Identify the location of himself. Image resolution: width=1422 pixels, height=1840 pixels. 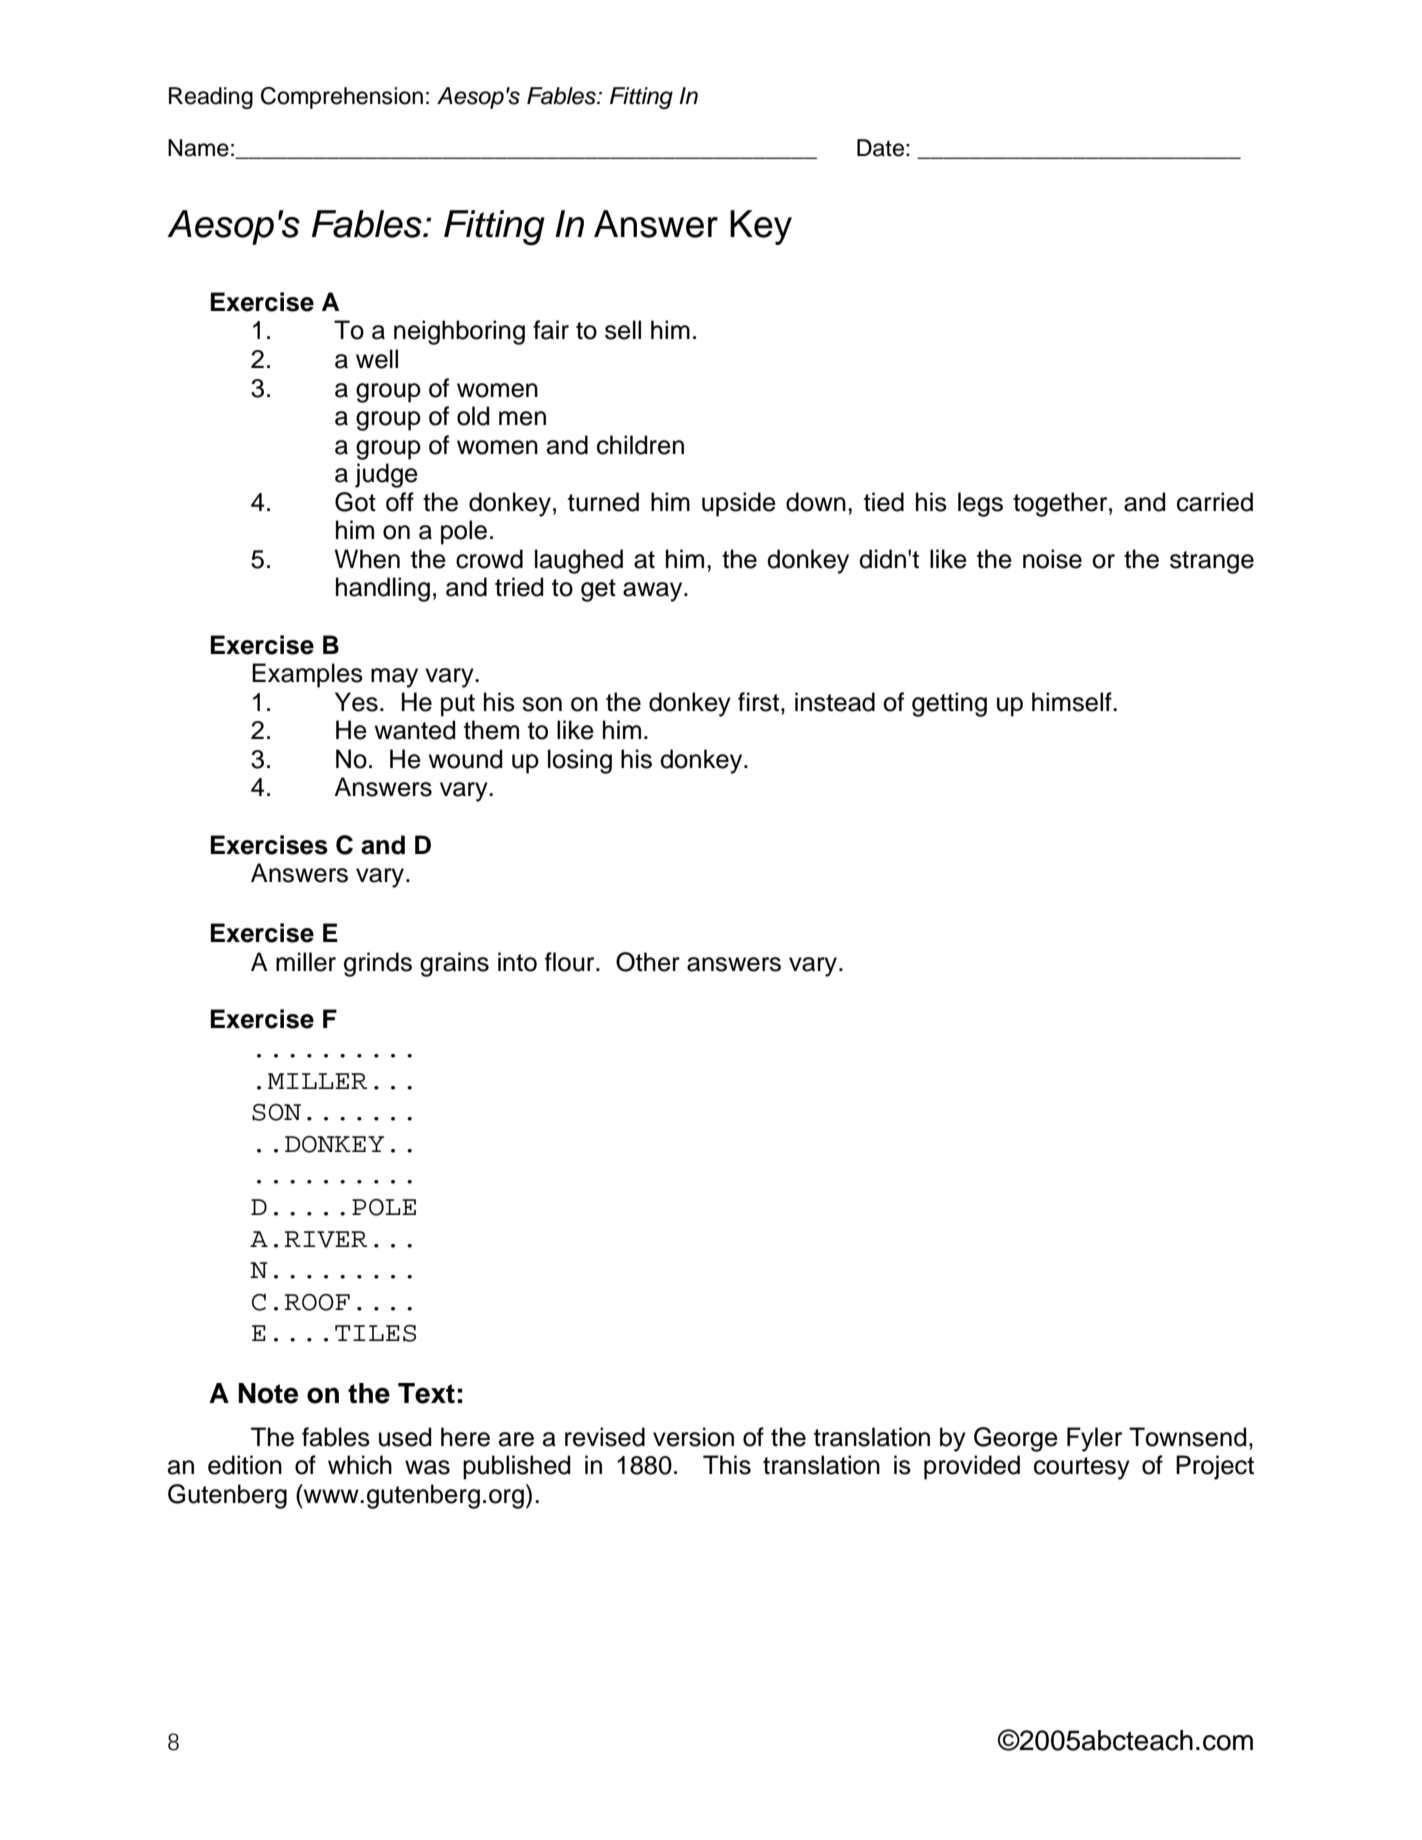
(1073, 702).
